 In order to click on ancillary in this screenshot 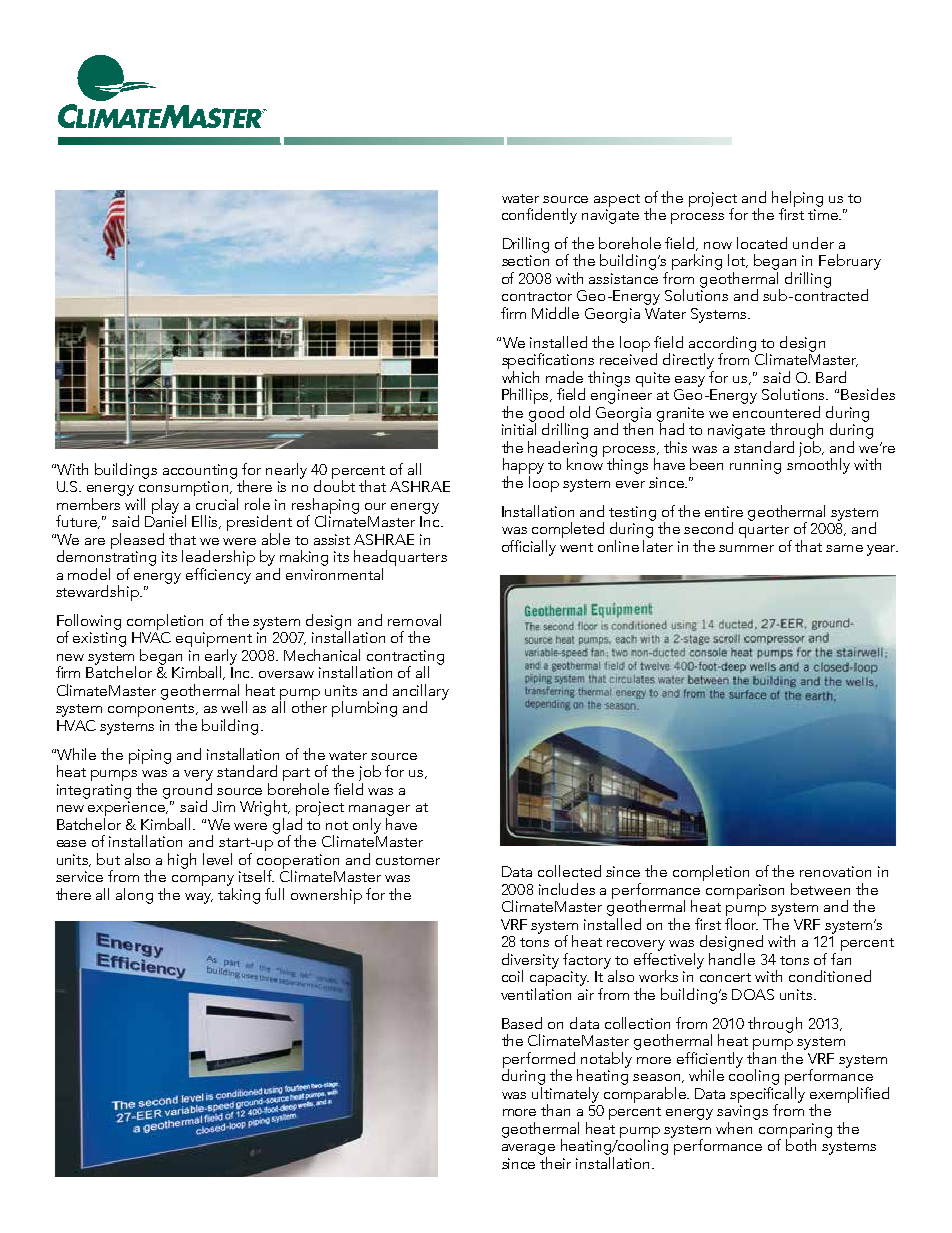, I will do `click(421, 693)`.
